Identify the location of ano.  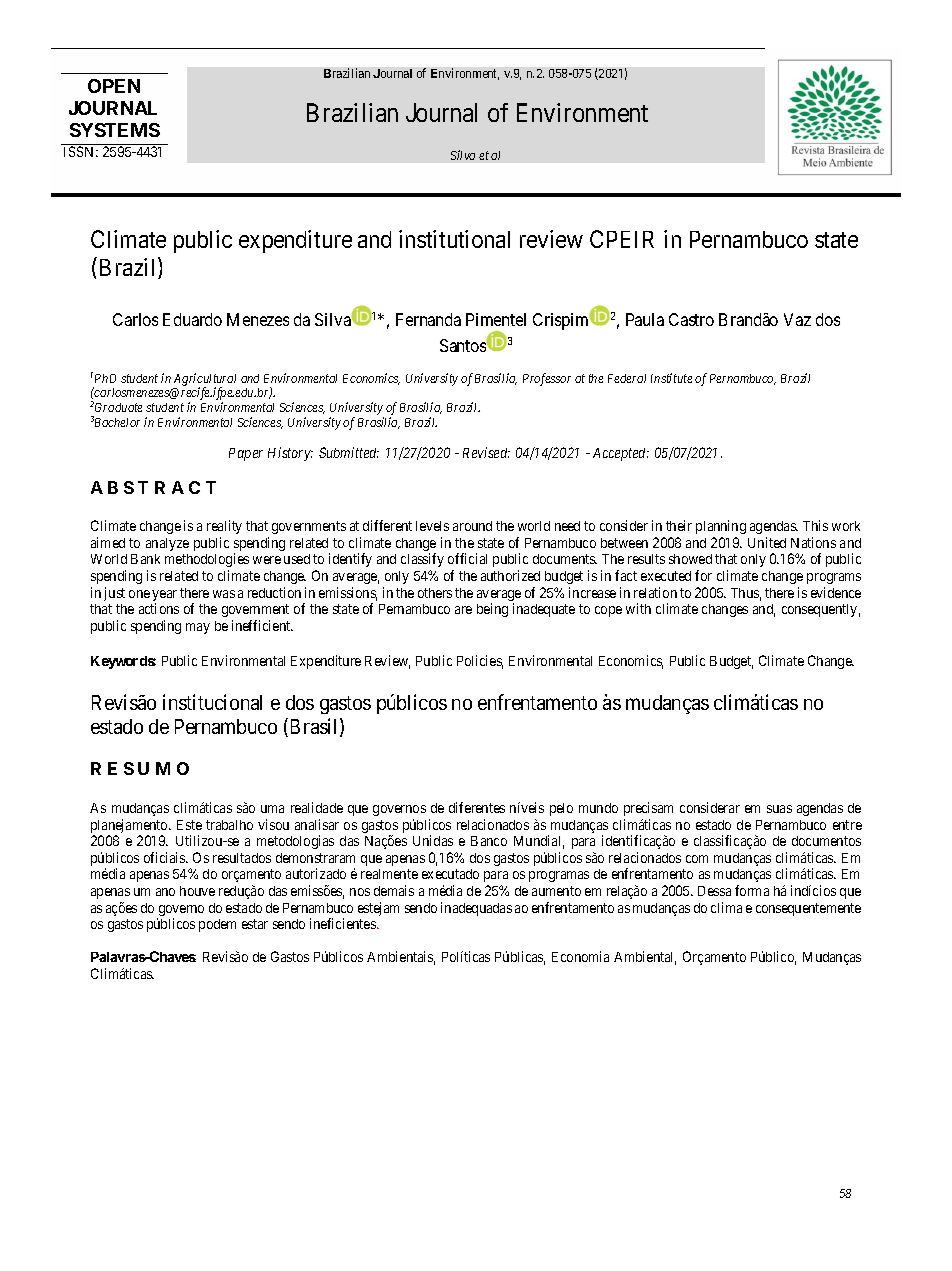
(165, 892).
